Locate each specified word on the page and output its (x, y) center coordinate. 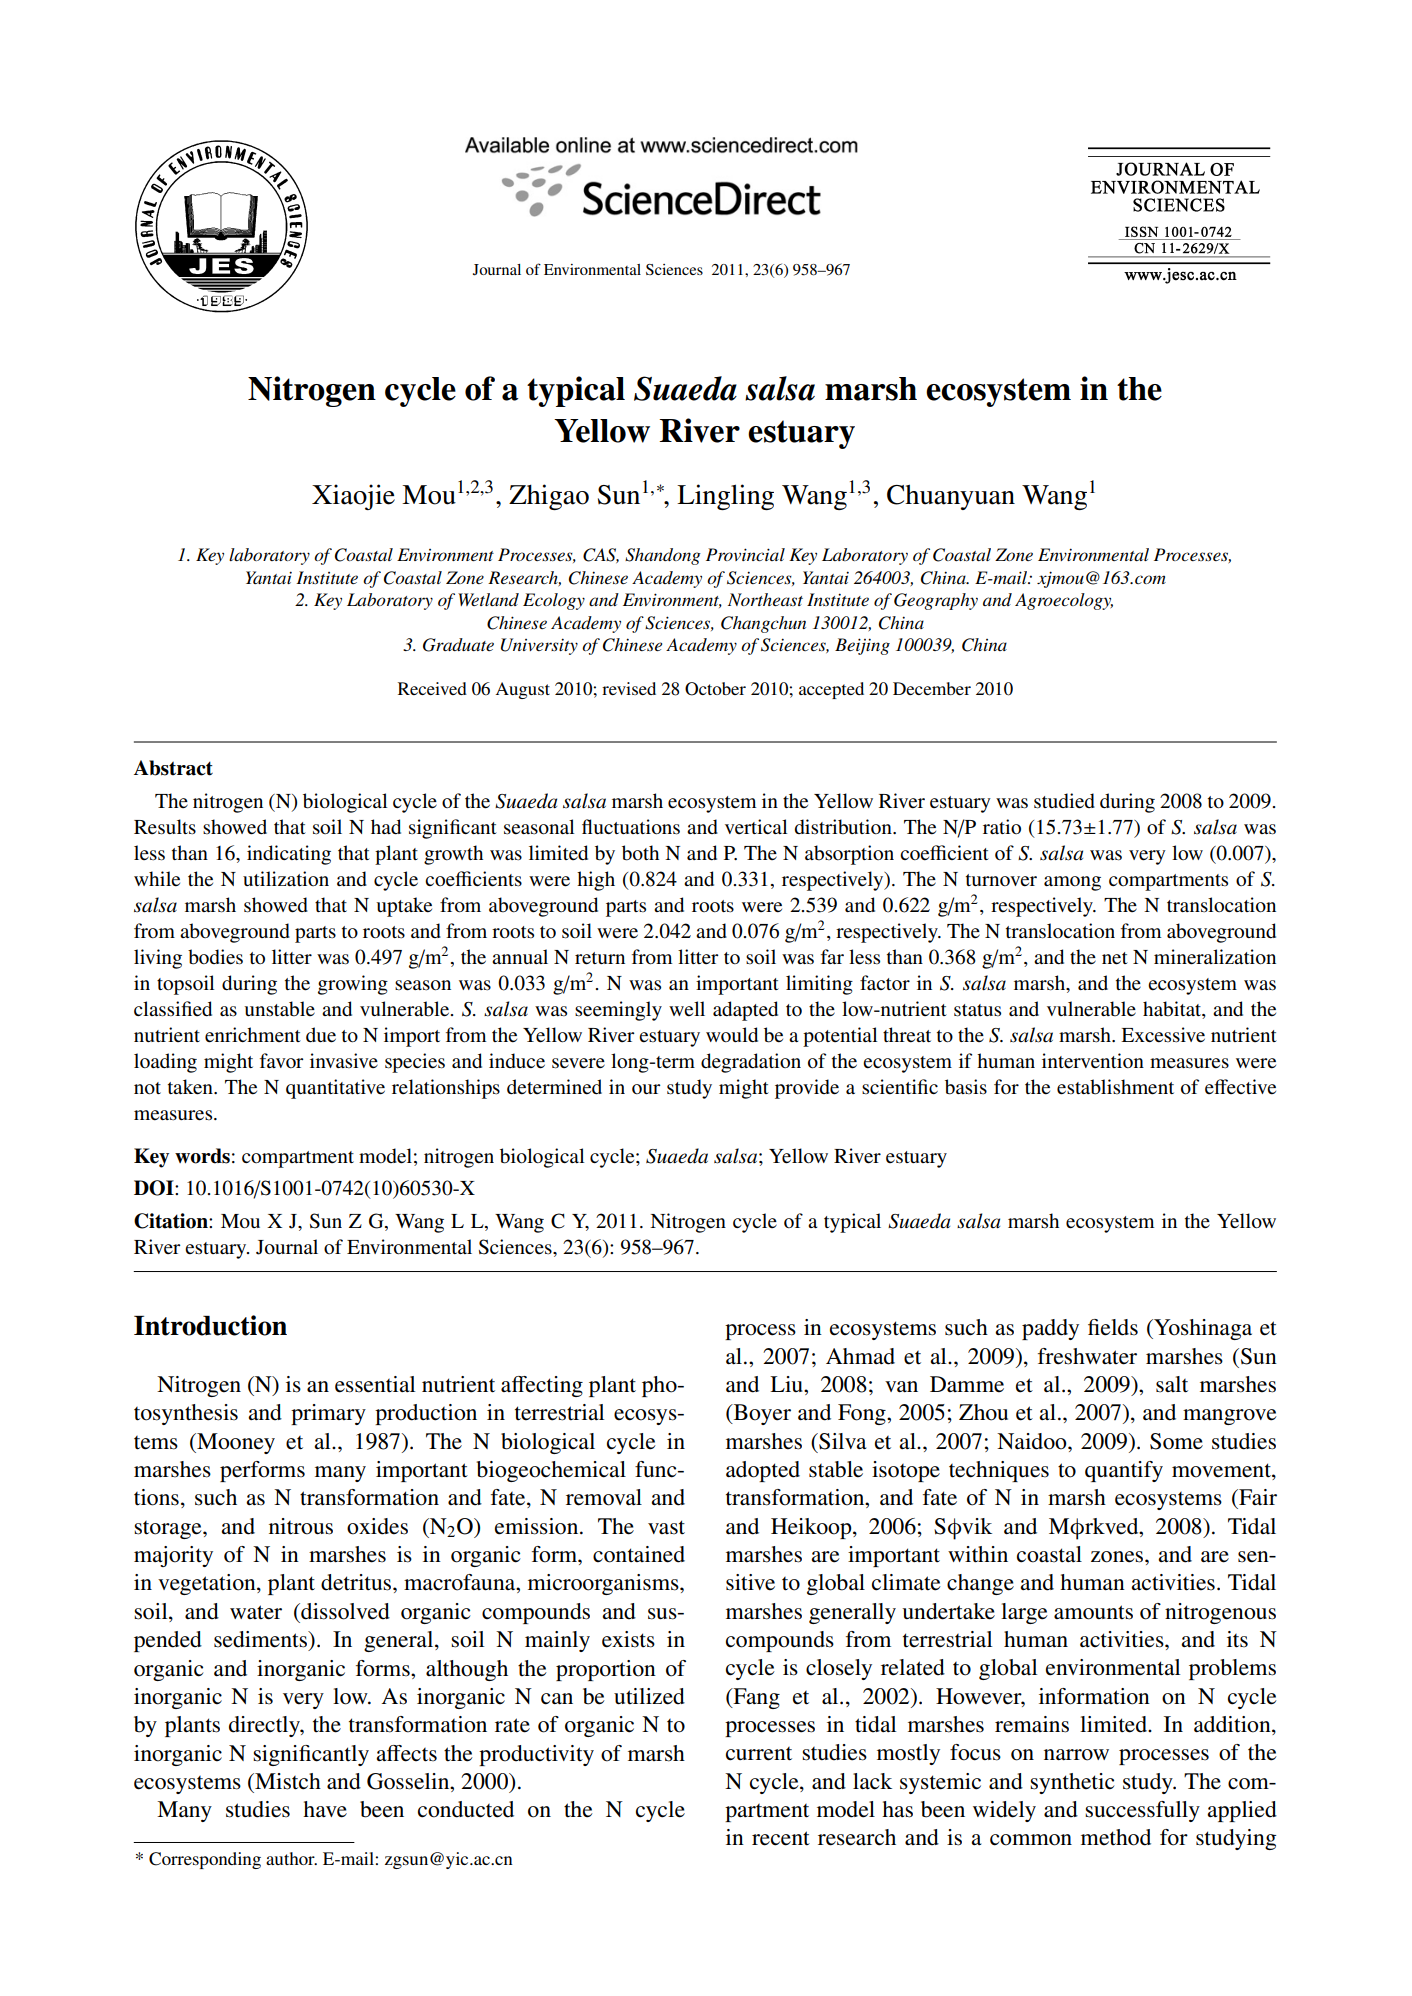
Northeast (765, 599)
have (325, 1809)
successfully (1142, 1811)
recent (781, 1838)
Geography (936, 601)
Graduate (458, 645)
